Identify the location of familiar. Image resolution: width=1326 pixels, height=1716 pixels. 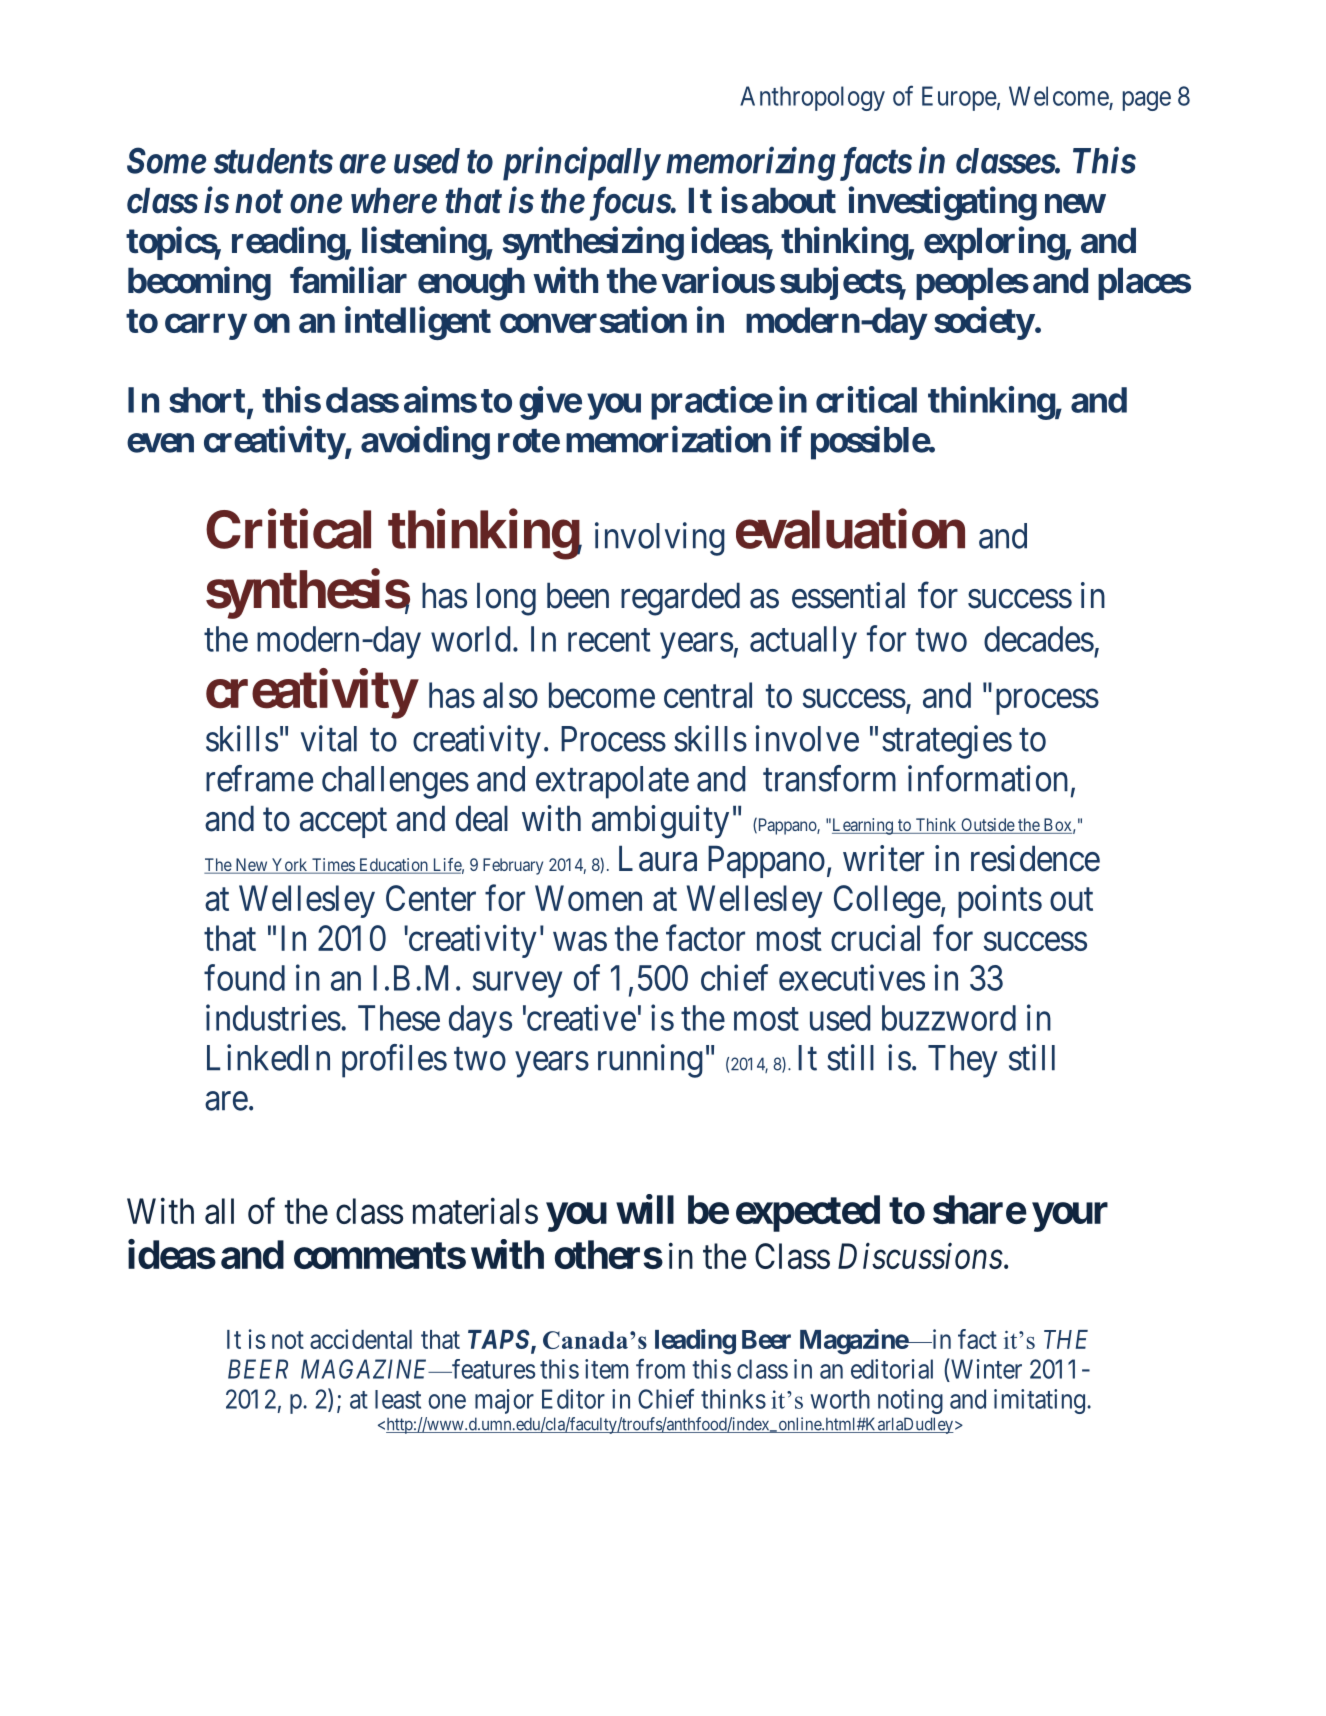
(348, 280).
